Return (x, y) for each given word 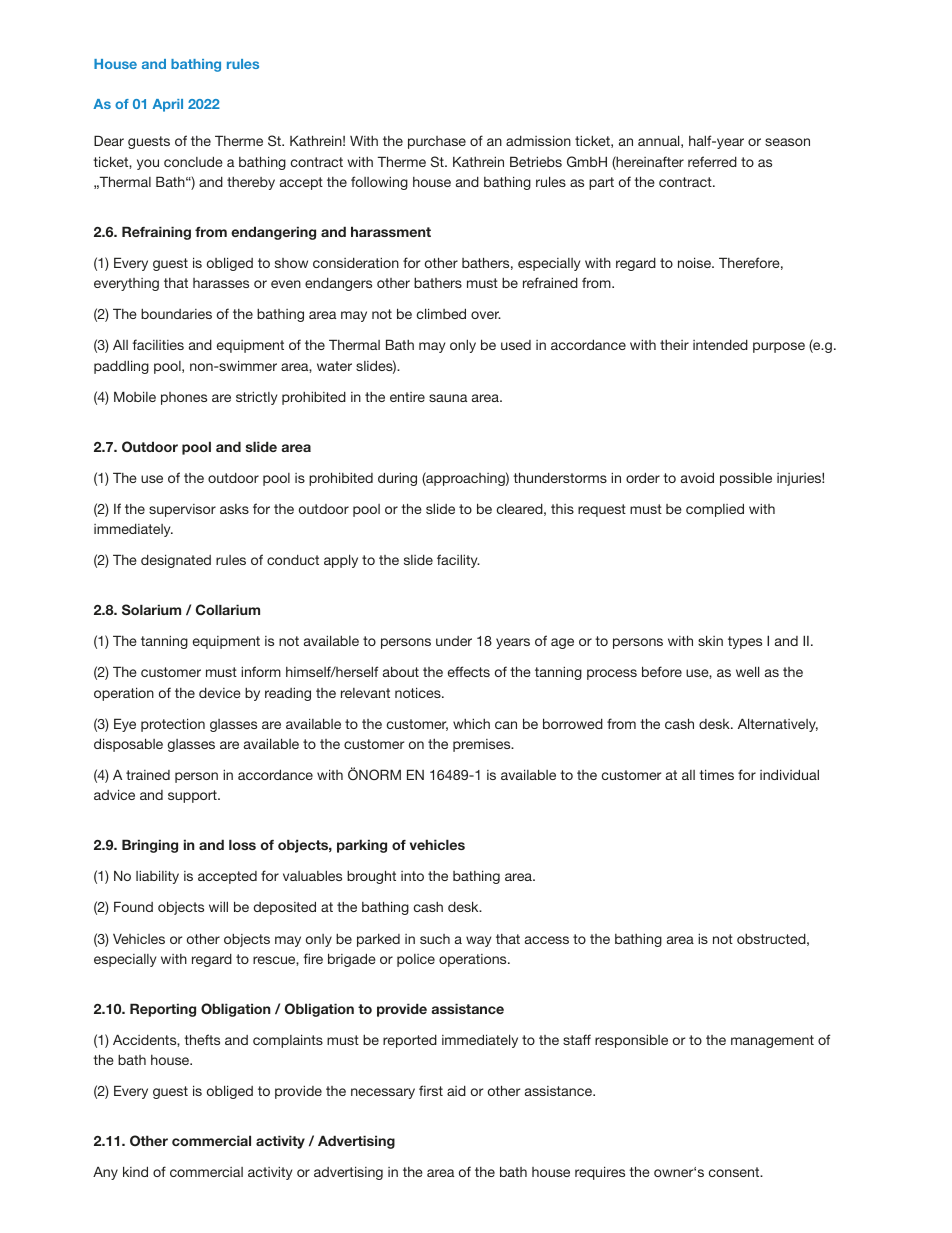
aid (456, 1090)
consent (735, 1172)
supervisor (182, 510)
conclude (193, 161)
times (716, 774)
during (397, 479)
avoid (697, 477)
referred (712, 161)
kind (135, 1171)
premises (483, 745)
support (193, 796)
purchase (437, 142)
